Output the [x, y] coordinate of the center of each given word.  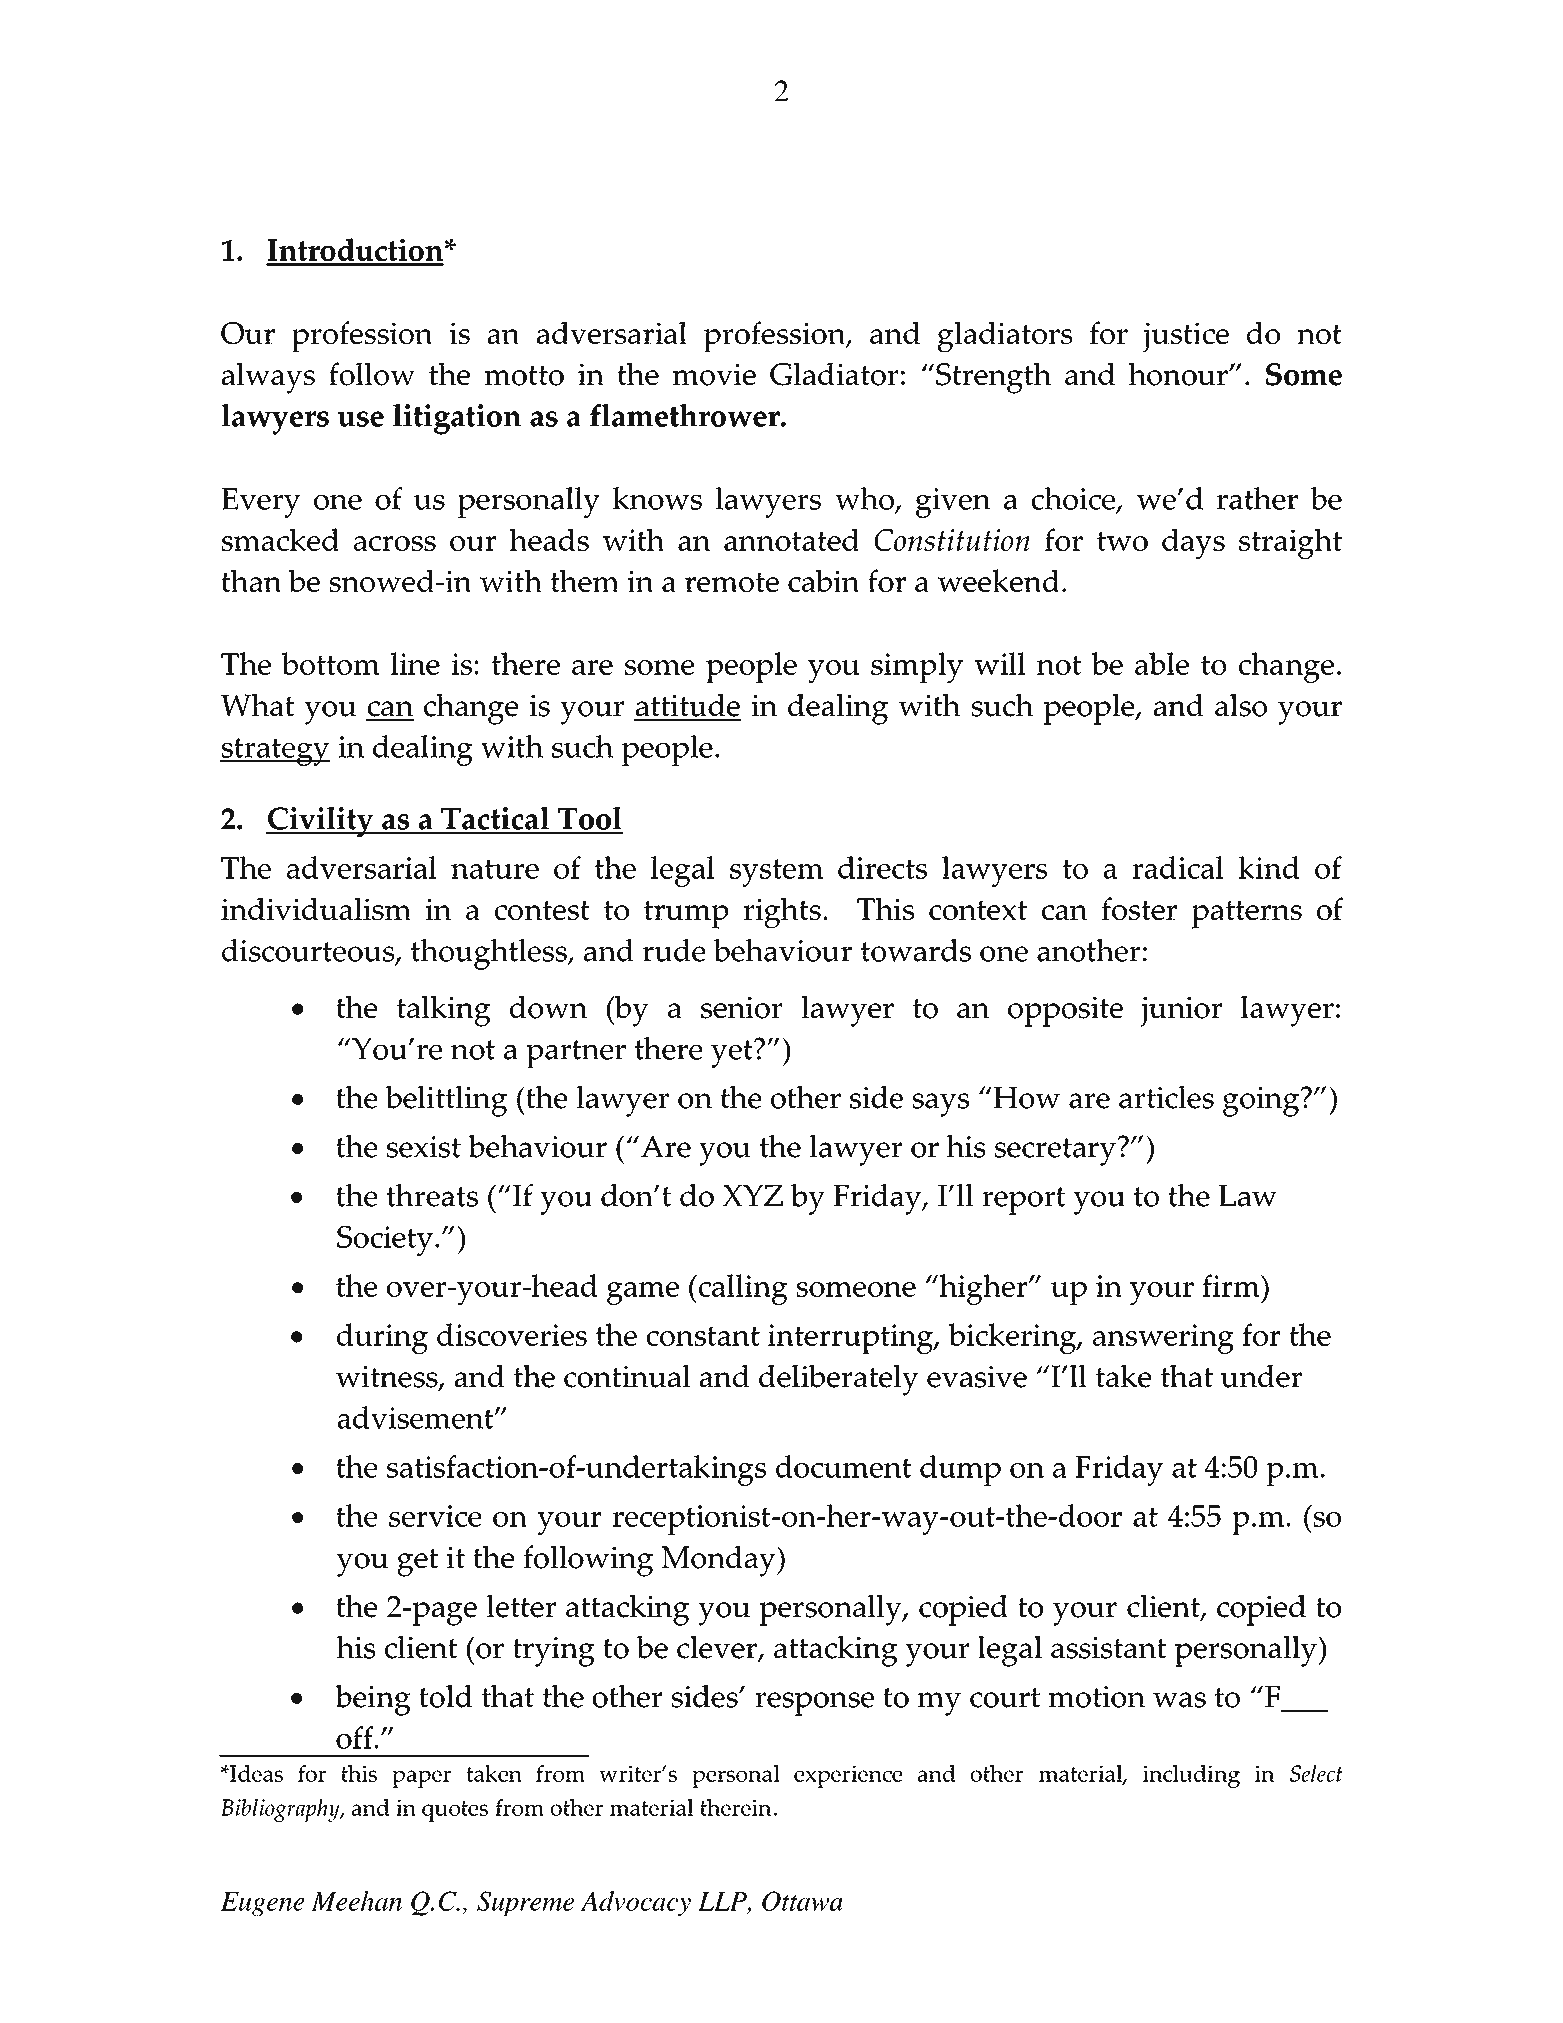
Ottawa [802, 1901]
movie [714, 375]
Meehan [356, 1901]
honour [1179, 374]
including [1191, 1776]
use [361, 419]
